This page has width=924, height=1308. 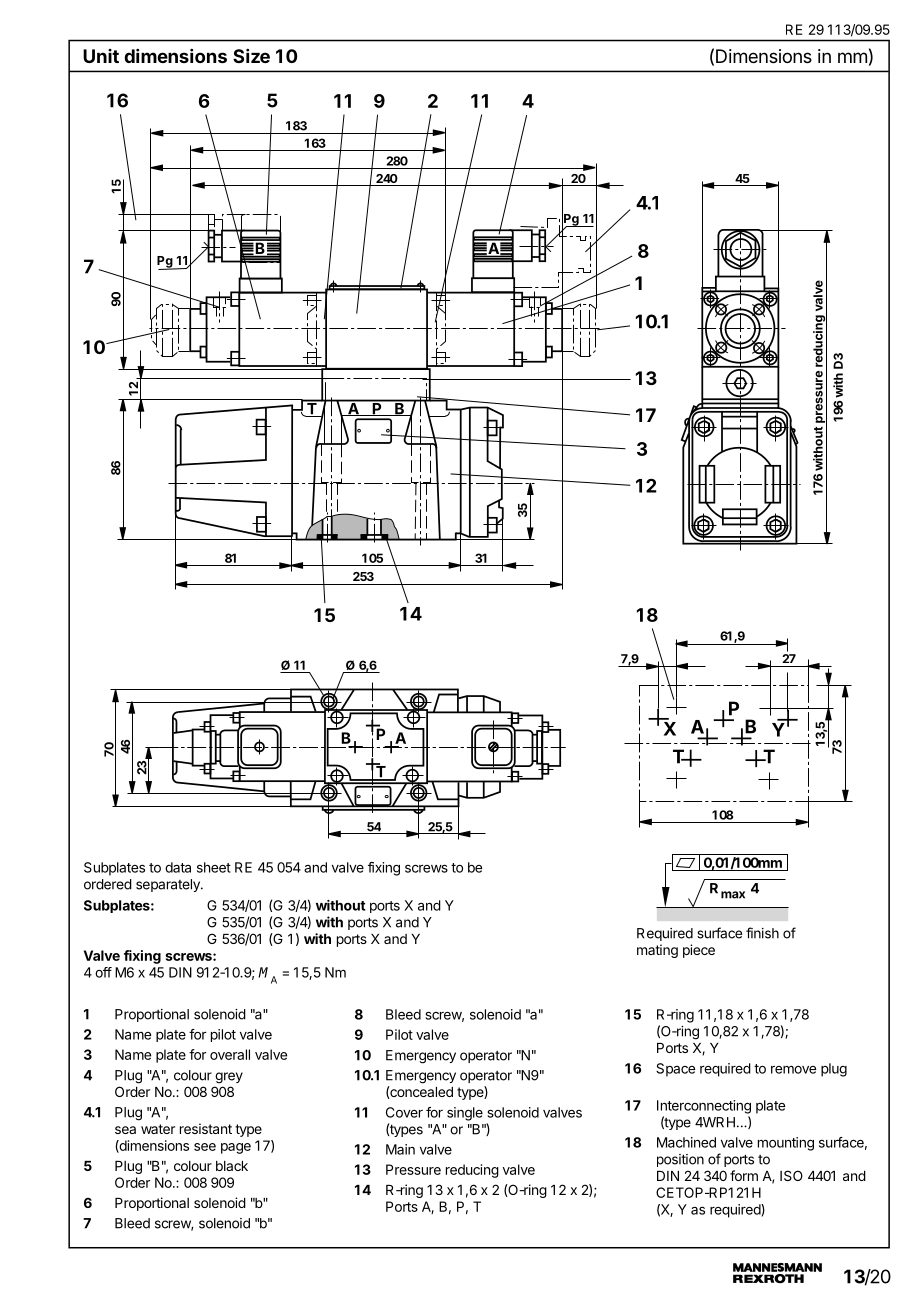 What do you see at coordinates (699, 951) in the page?
I see `piece` at bounding box center [699, 951].
